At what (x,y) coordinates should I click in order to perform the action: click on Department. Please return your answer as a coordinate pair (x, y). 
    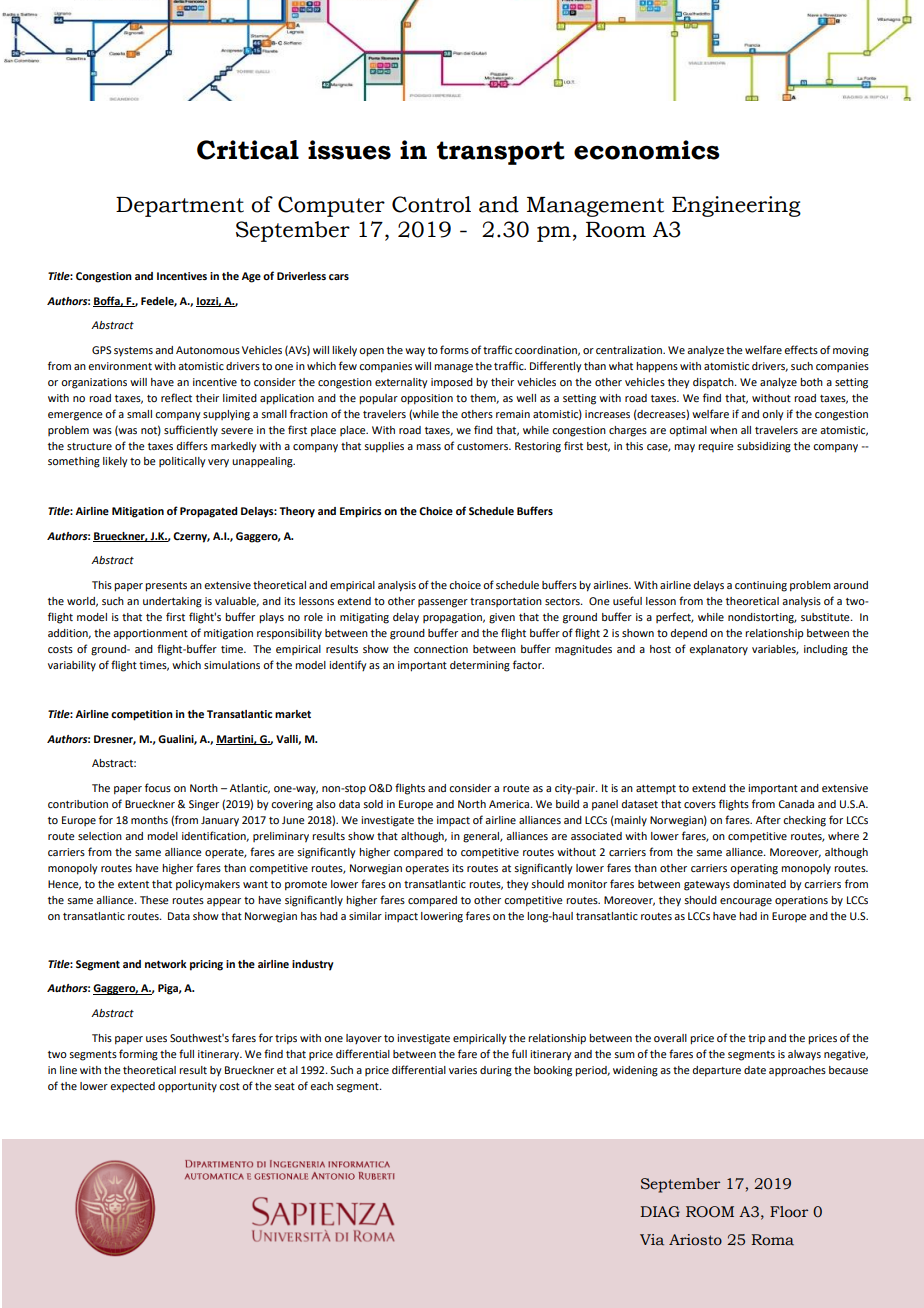
    Looking at the image, I should click on (180, 207).
